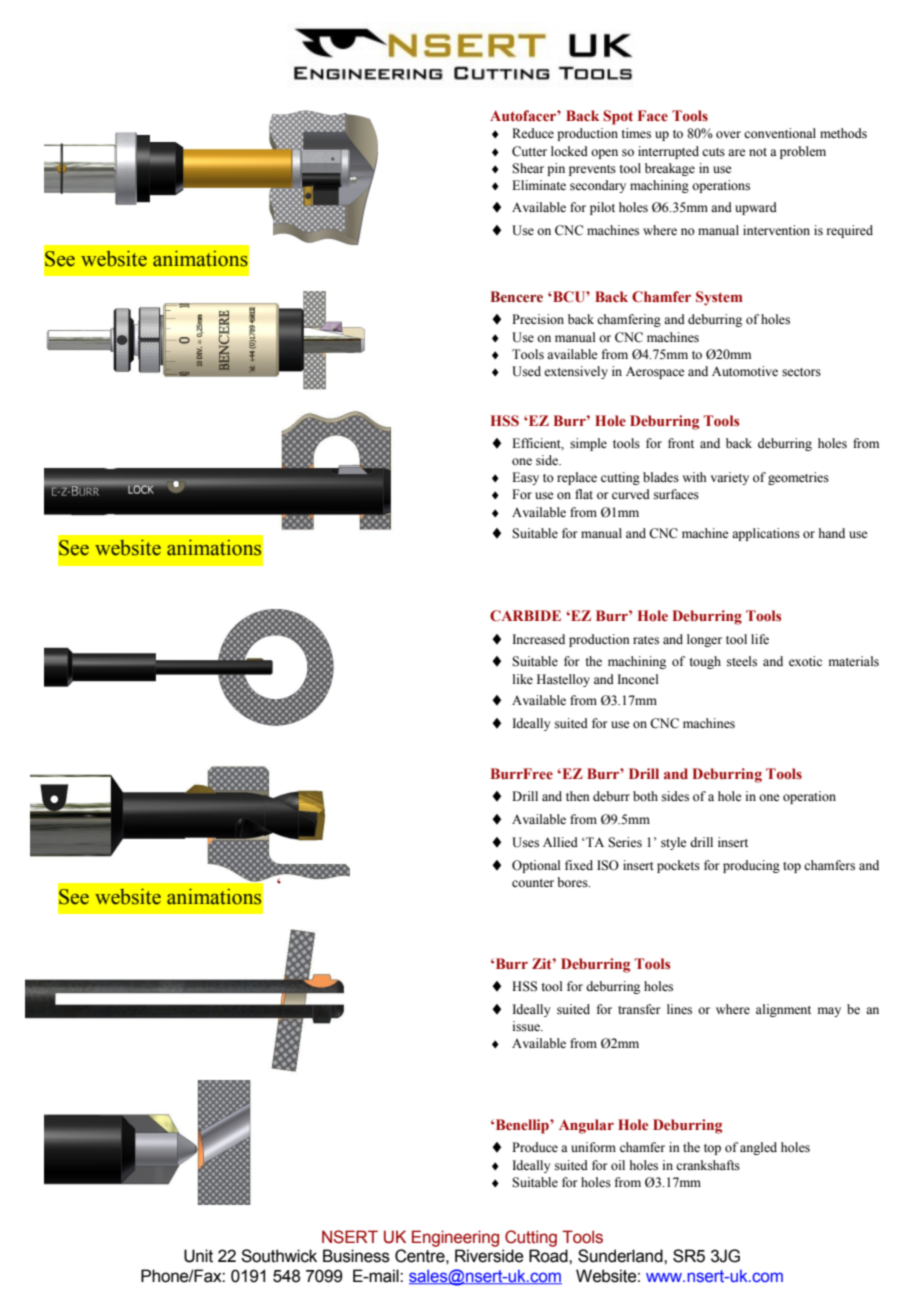  I want to click on not, so click(758, 152).
